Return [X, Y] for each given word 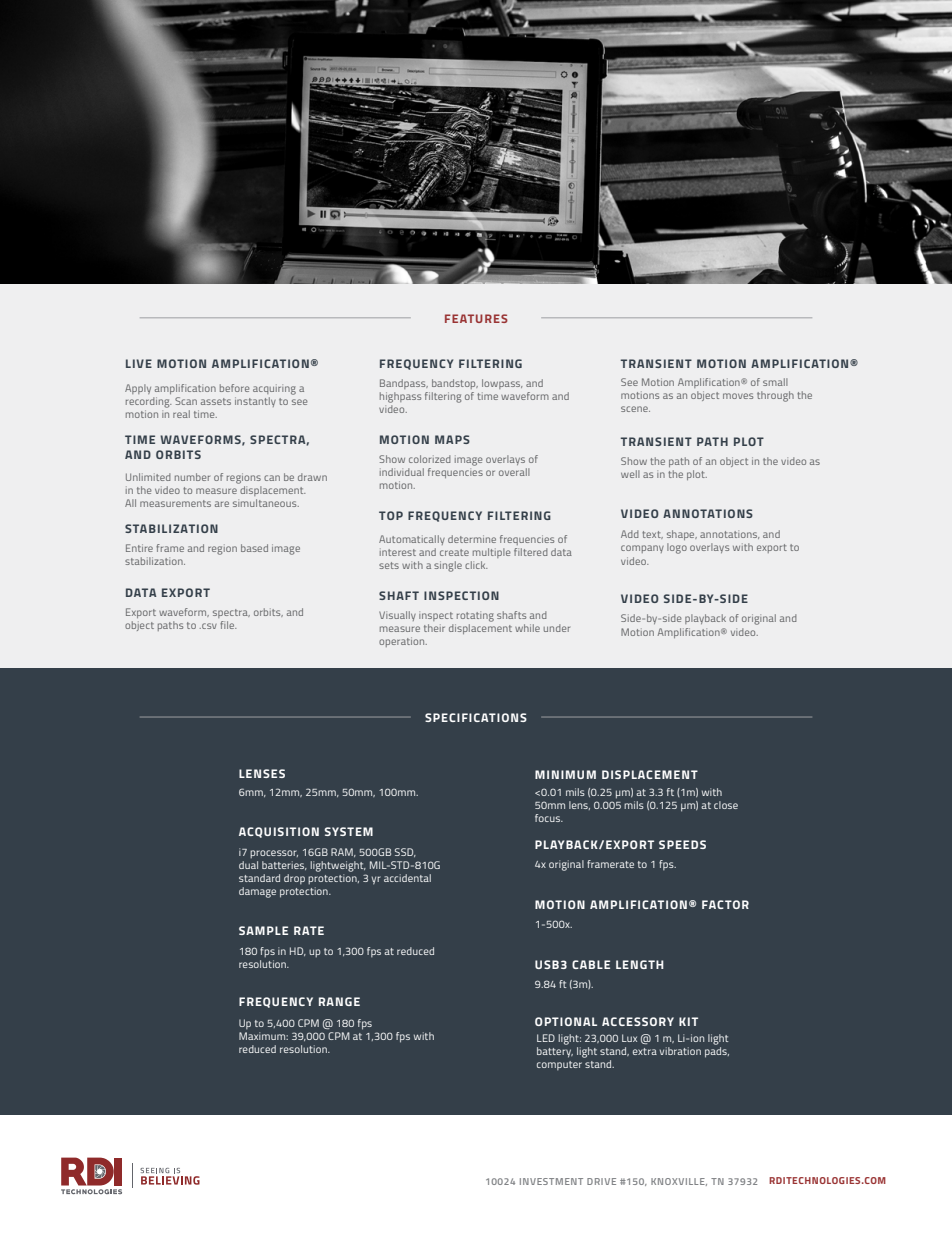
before [235, 388]
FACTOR [725, 904]
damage [257, 892]
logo [677, 548]
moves [738, 396]
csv [208, 626]
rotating [475, 616]
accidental [407, 878]
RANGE [339, 1001]
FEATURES [476, 318]
